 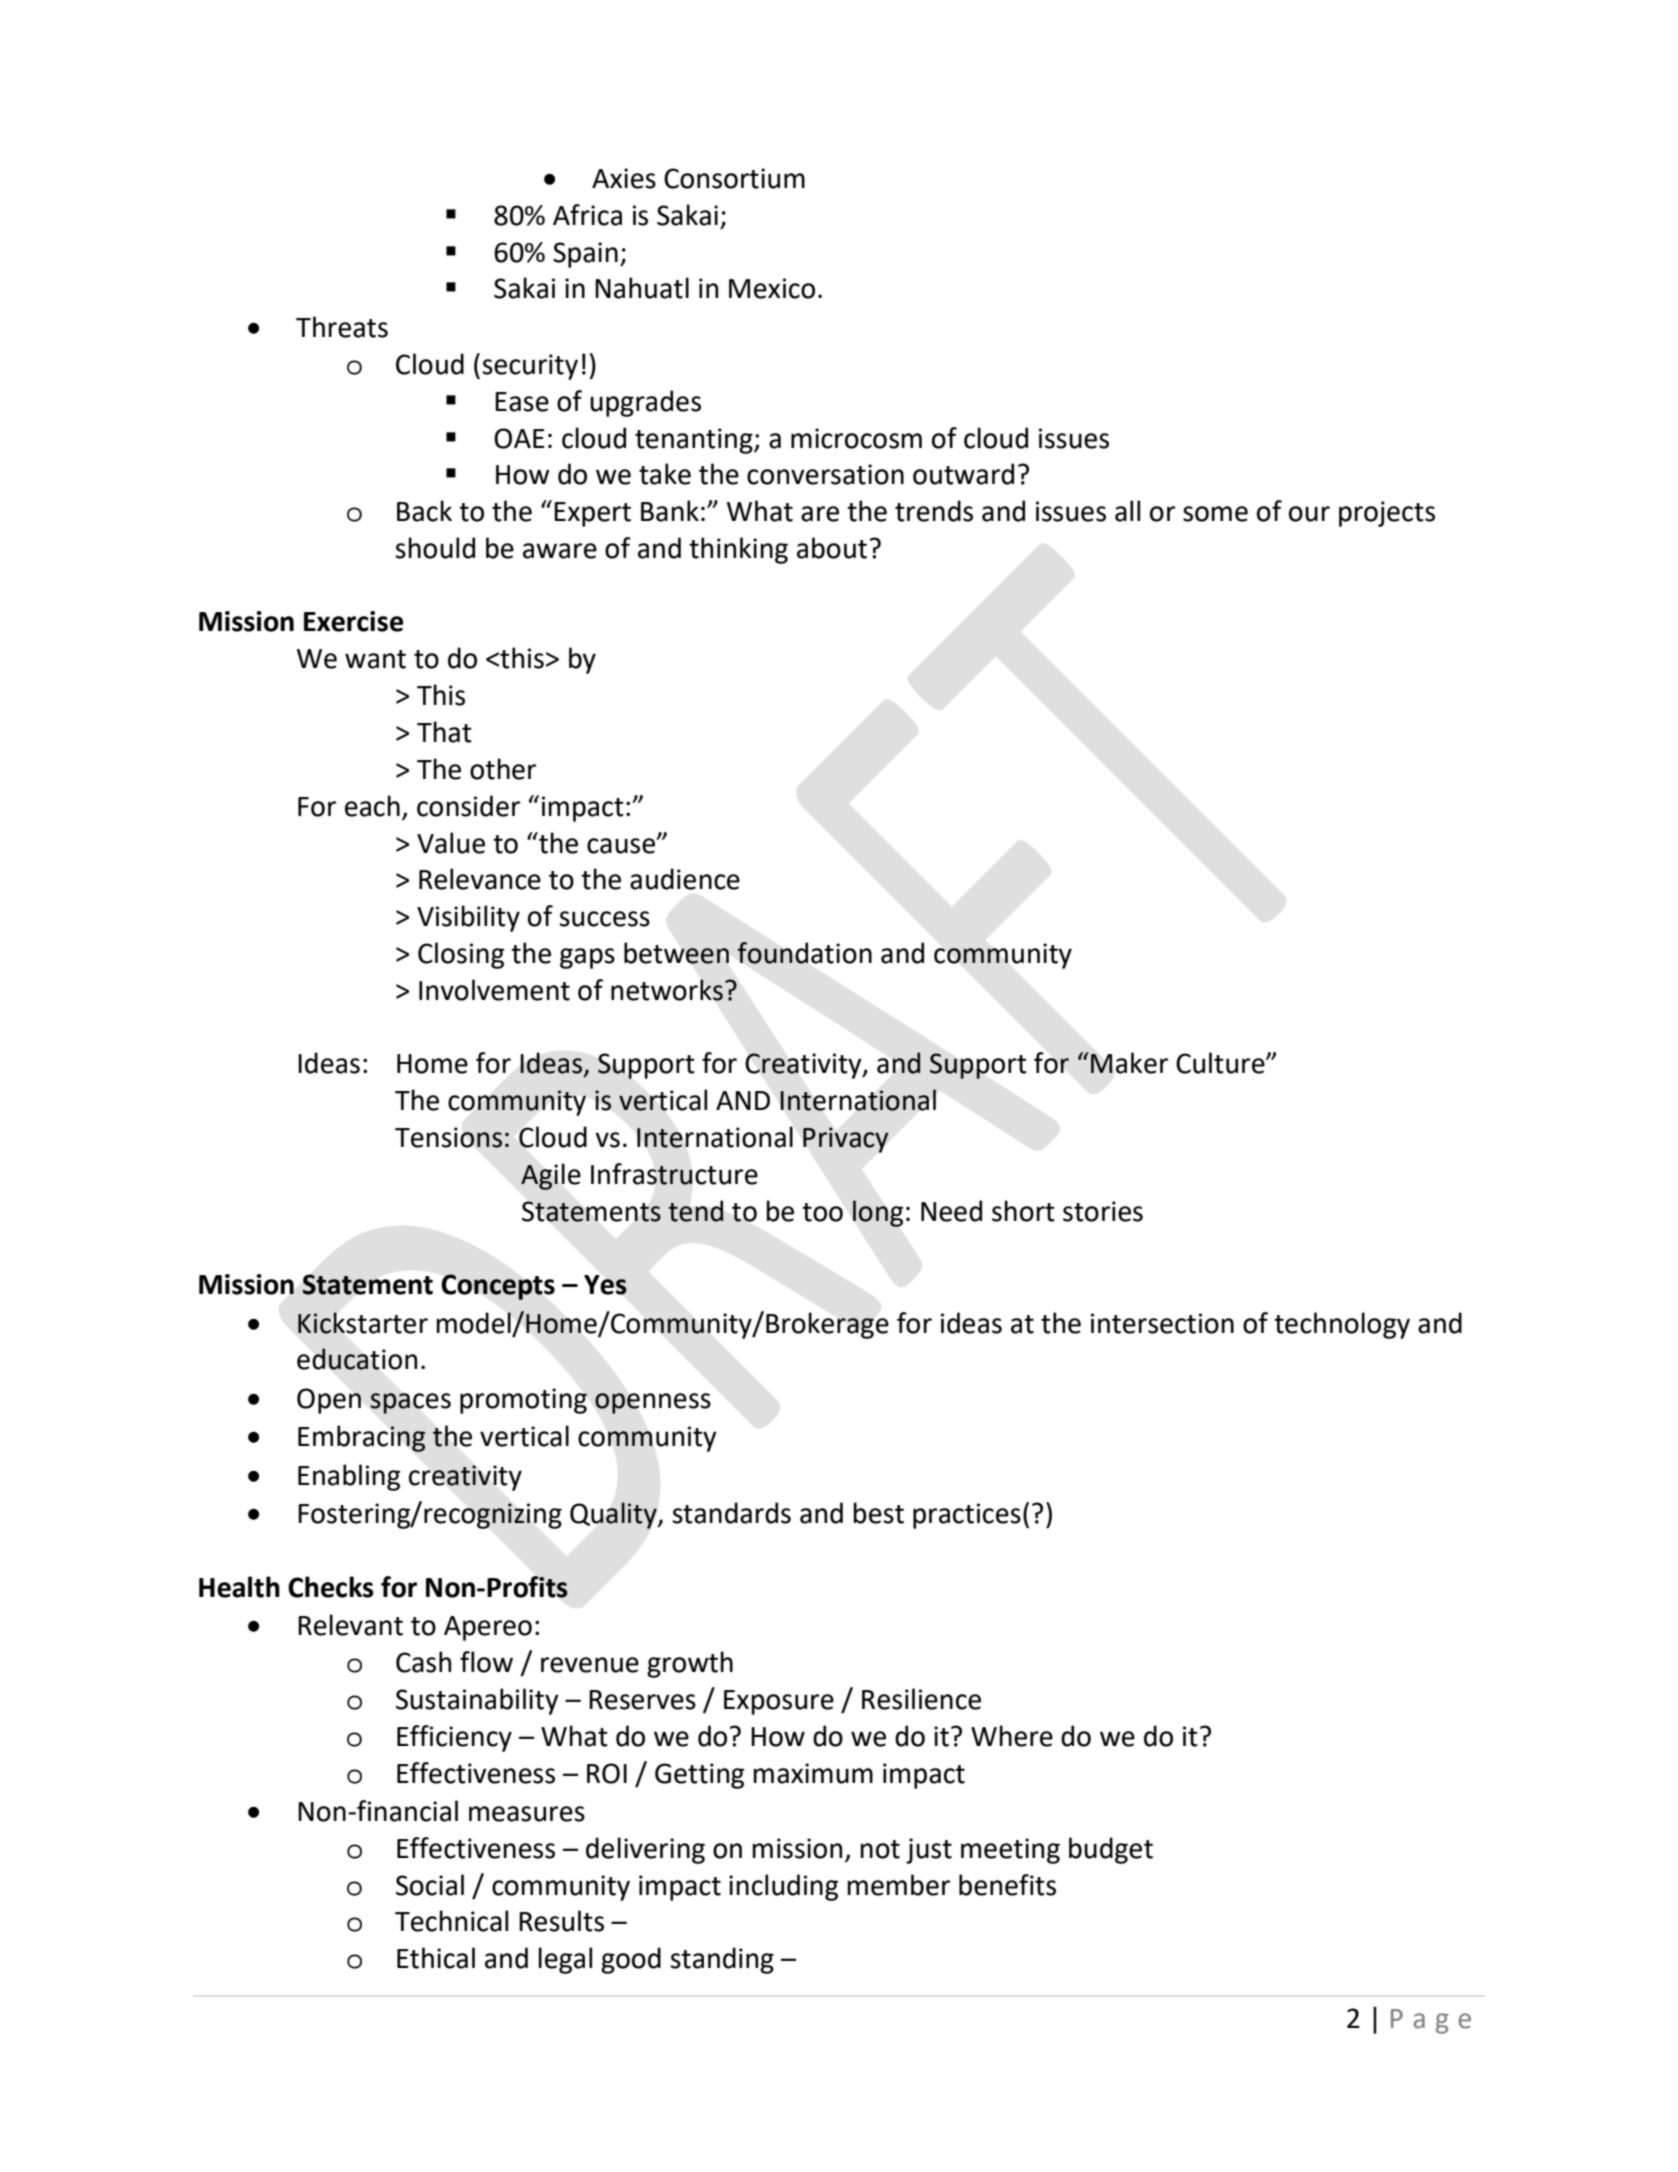 What do you see at coordinates (1309, 514) in the screenshot?
I see `our` at bounding box center [1309, 514].
